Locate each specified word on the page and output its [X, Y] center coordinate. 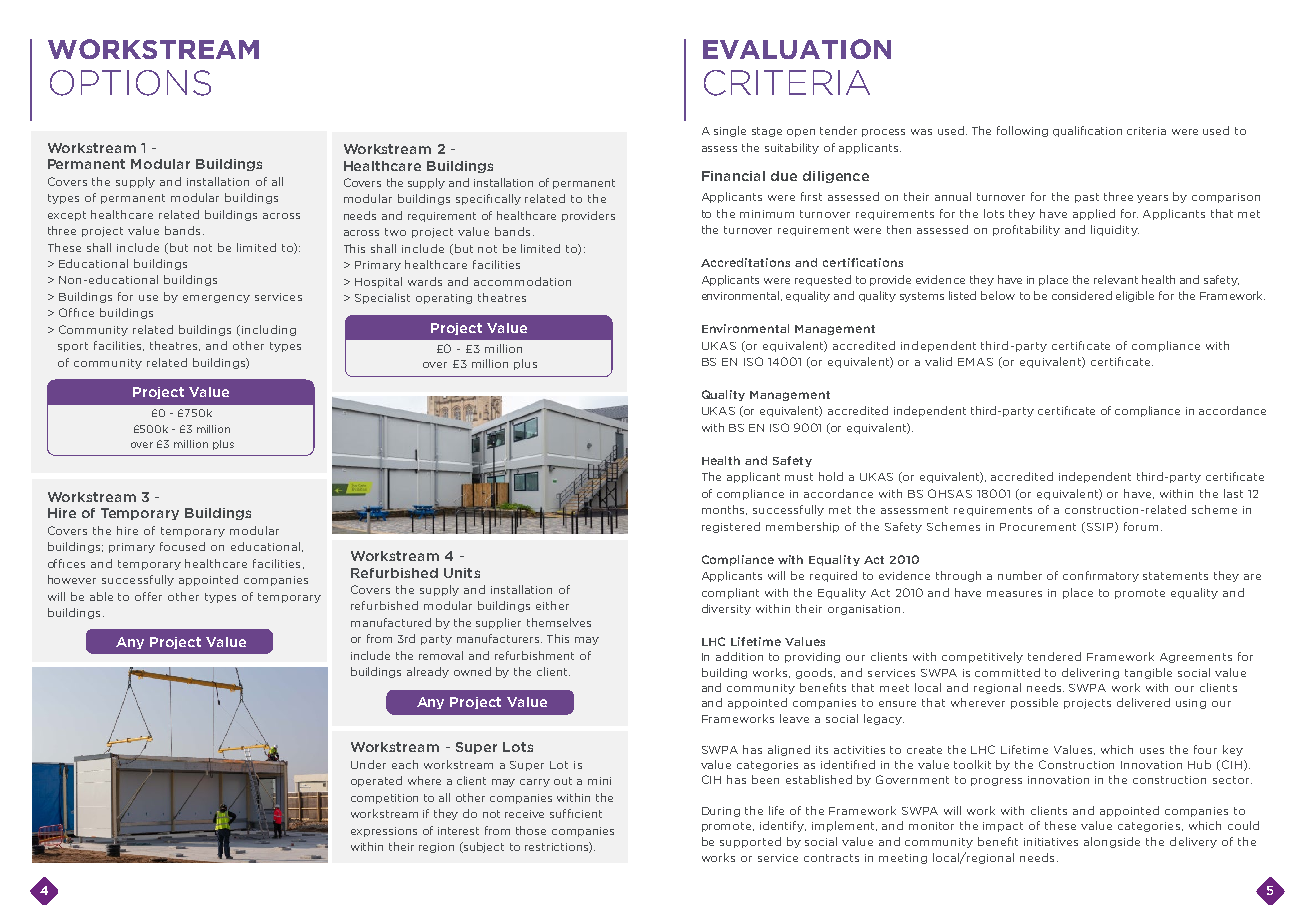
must [799, 477]
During [721, 812]
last [1233, 493]
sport [73, 347]
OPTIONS [130, 83]
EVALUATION [797, 49]
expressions [384, 832]
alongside [1112, 842]
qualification [1087, 131]
